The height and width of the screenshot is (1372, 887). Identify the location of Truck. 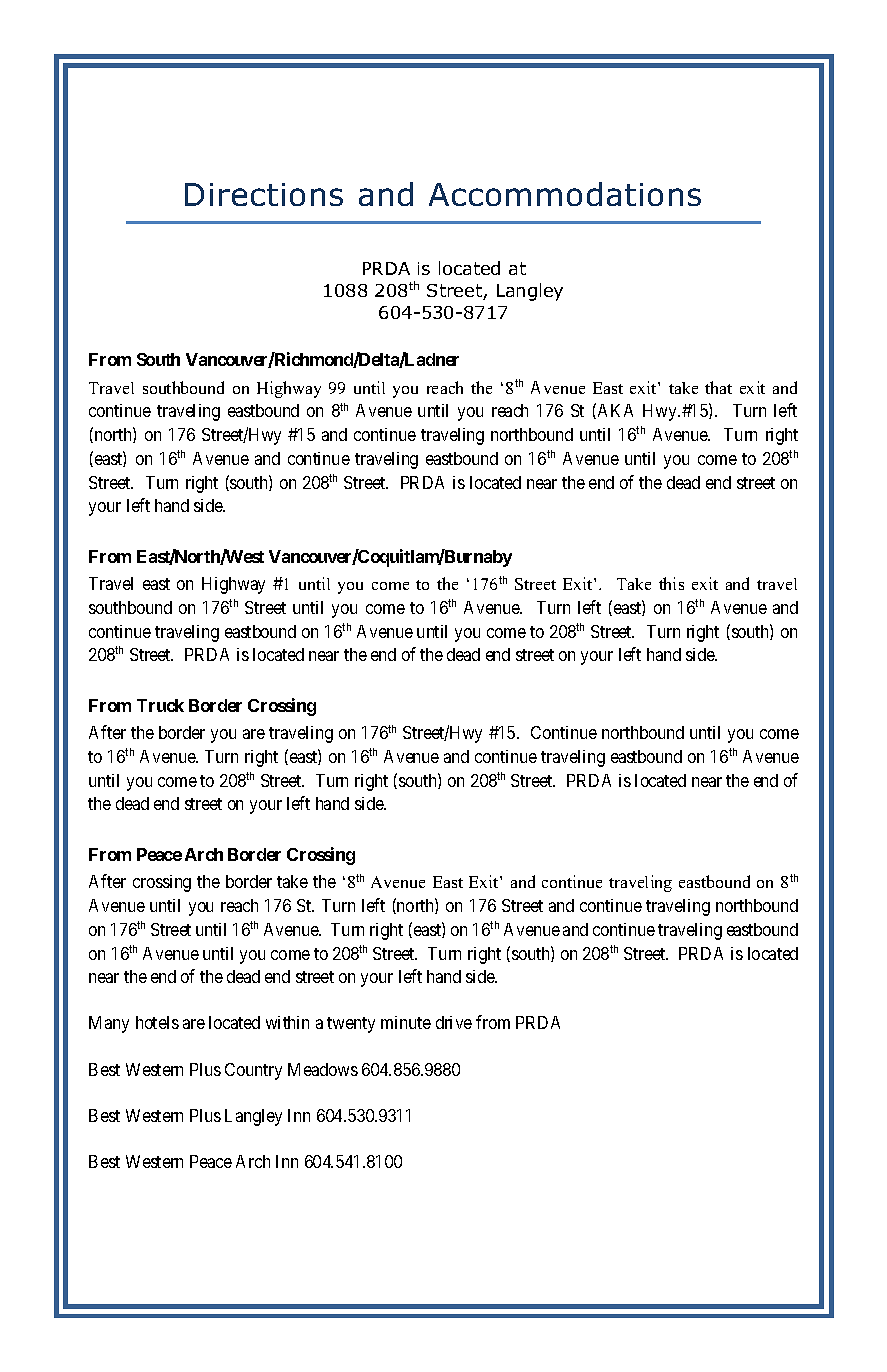
(160, 705).
